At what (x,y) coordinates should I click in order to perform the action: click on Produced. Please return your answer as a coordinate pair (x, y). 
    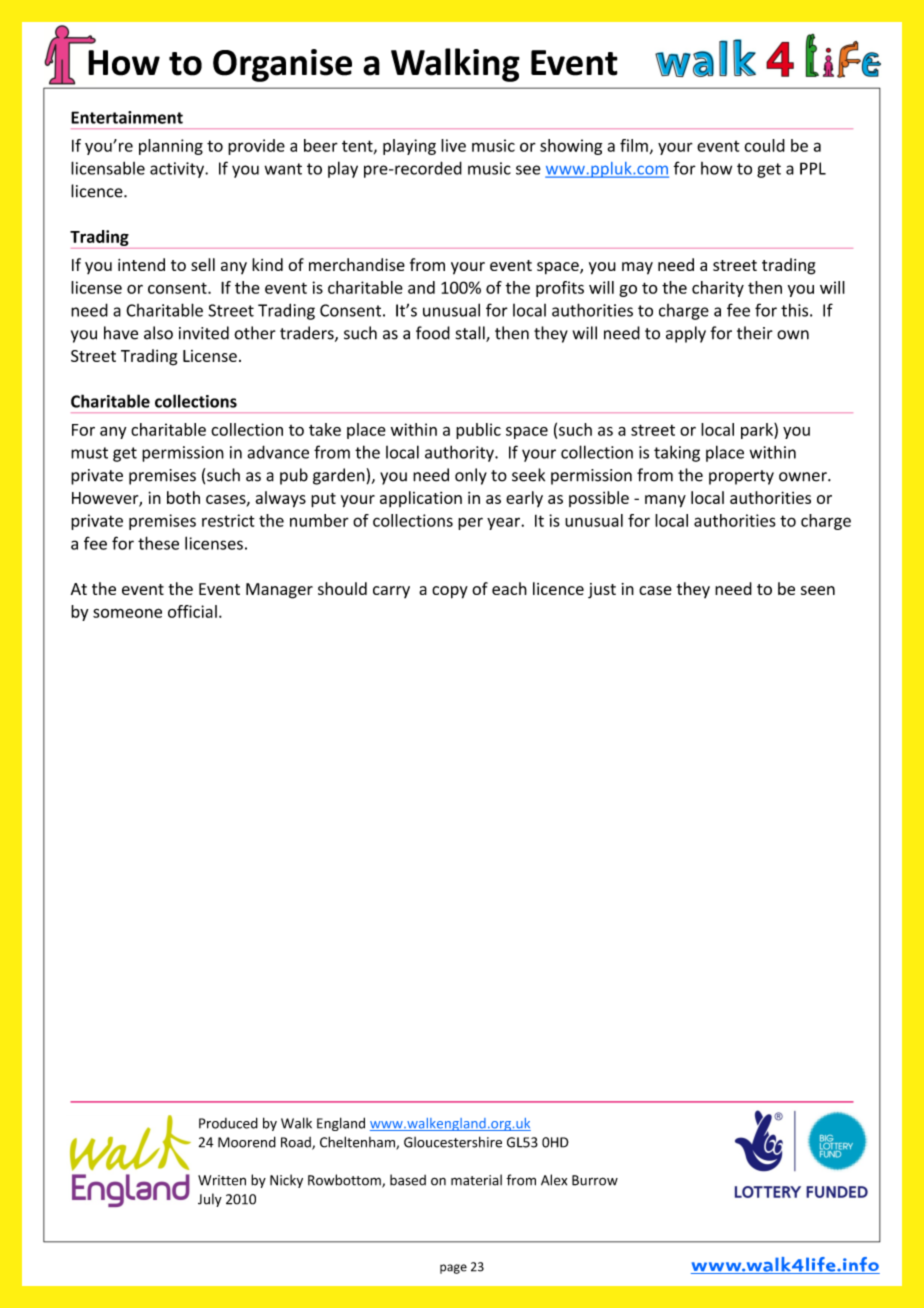
    Looking at the image, I should click on (228, 1123).
